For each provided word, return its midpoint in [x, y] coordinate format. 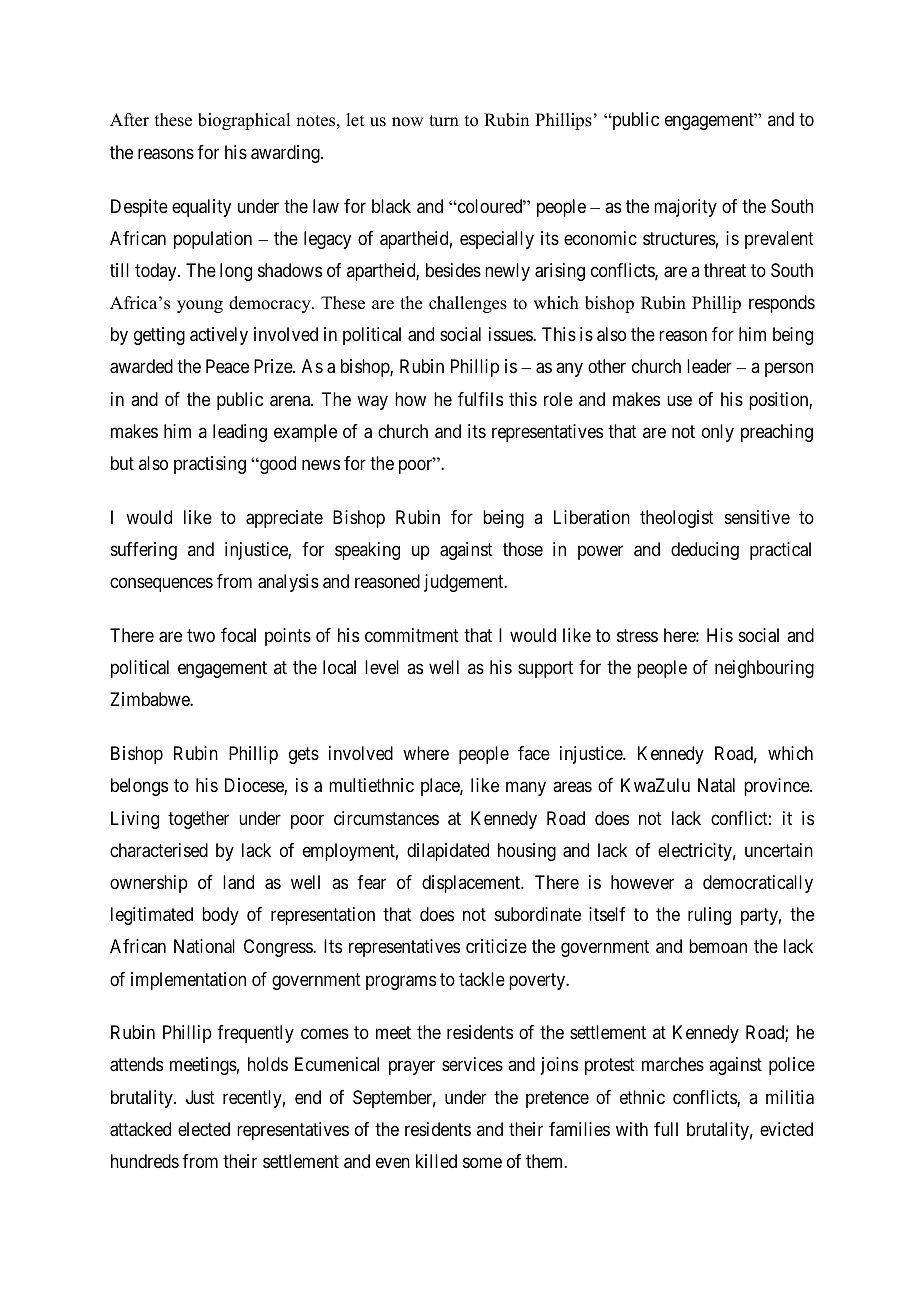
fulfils [480, 399]
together [198, 820]
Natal [716, 785]
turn [444, 121]
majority [685, 208]
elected [204, 1129]
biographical [244, 121]
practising [210, 465]
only [718, 433]
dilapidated [448, 852]
